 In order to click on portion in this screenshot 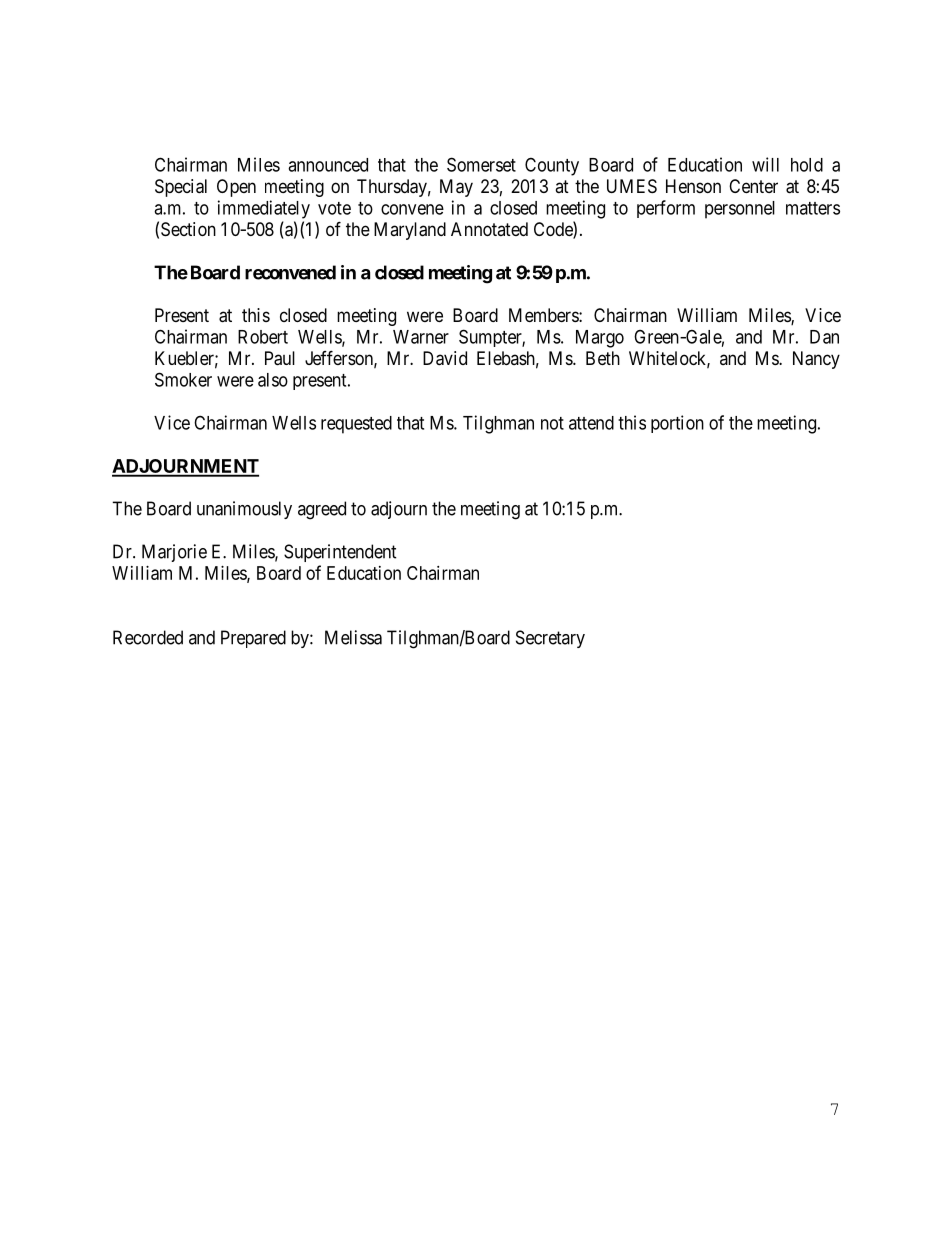, I will do `click(677, 424)`.
